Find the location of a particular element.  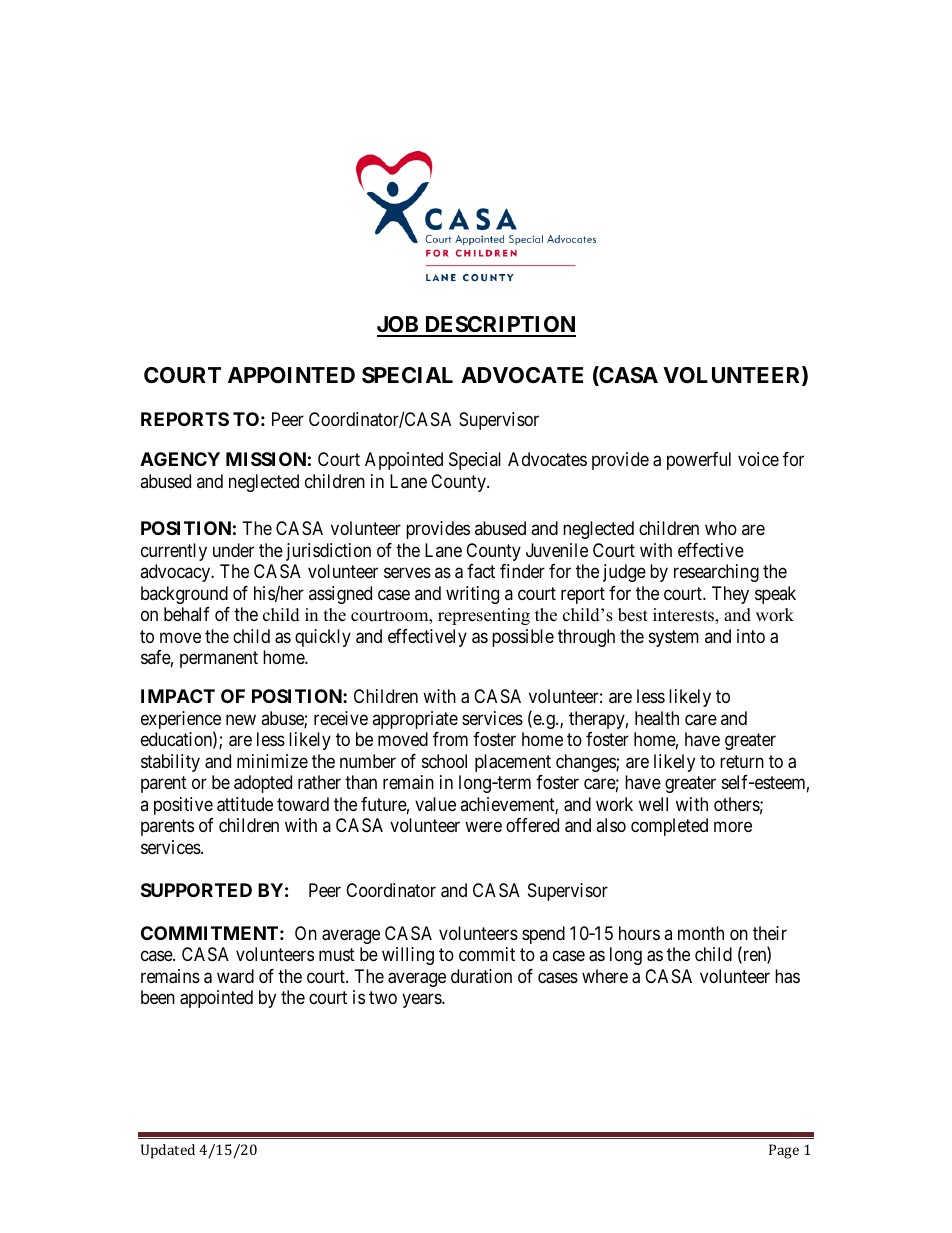

duration is located at coordinates (481, 976).
